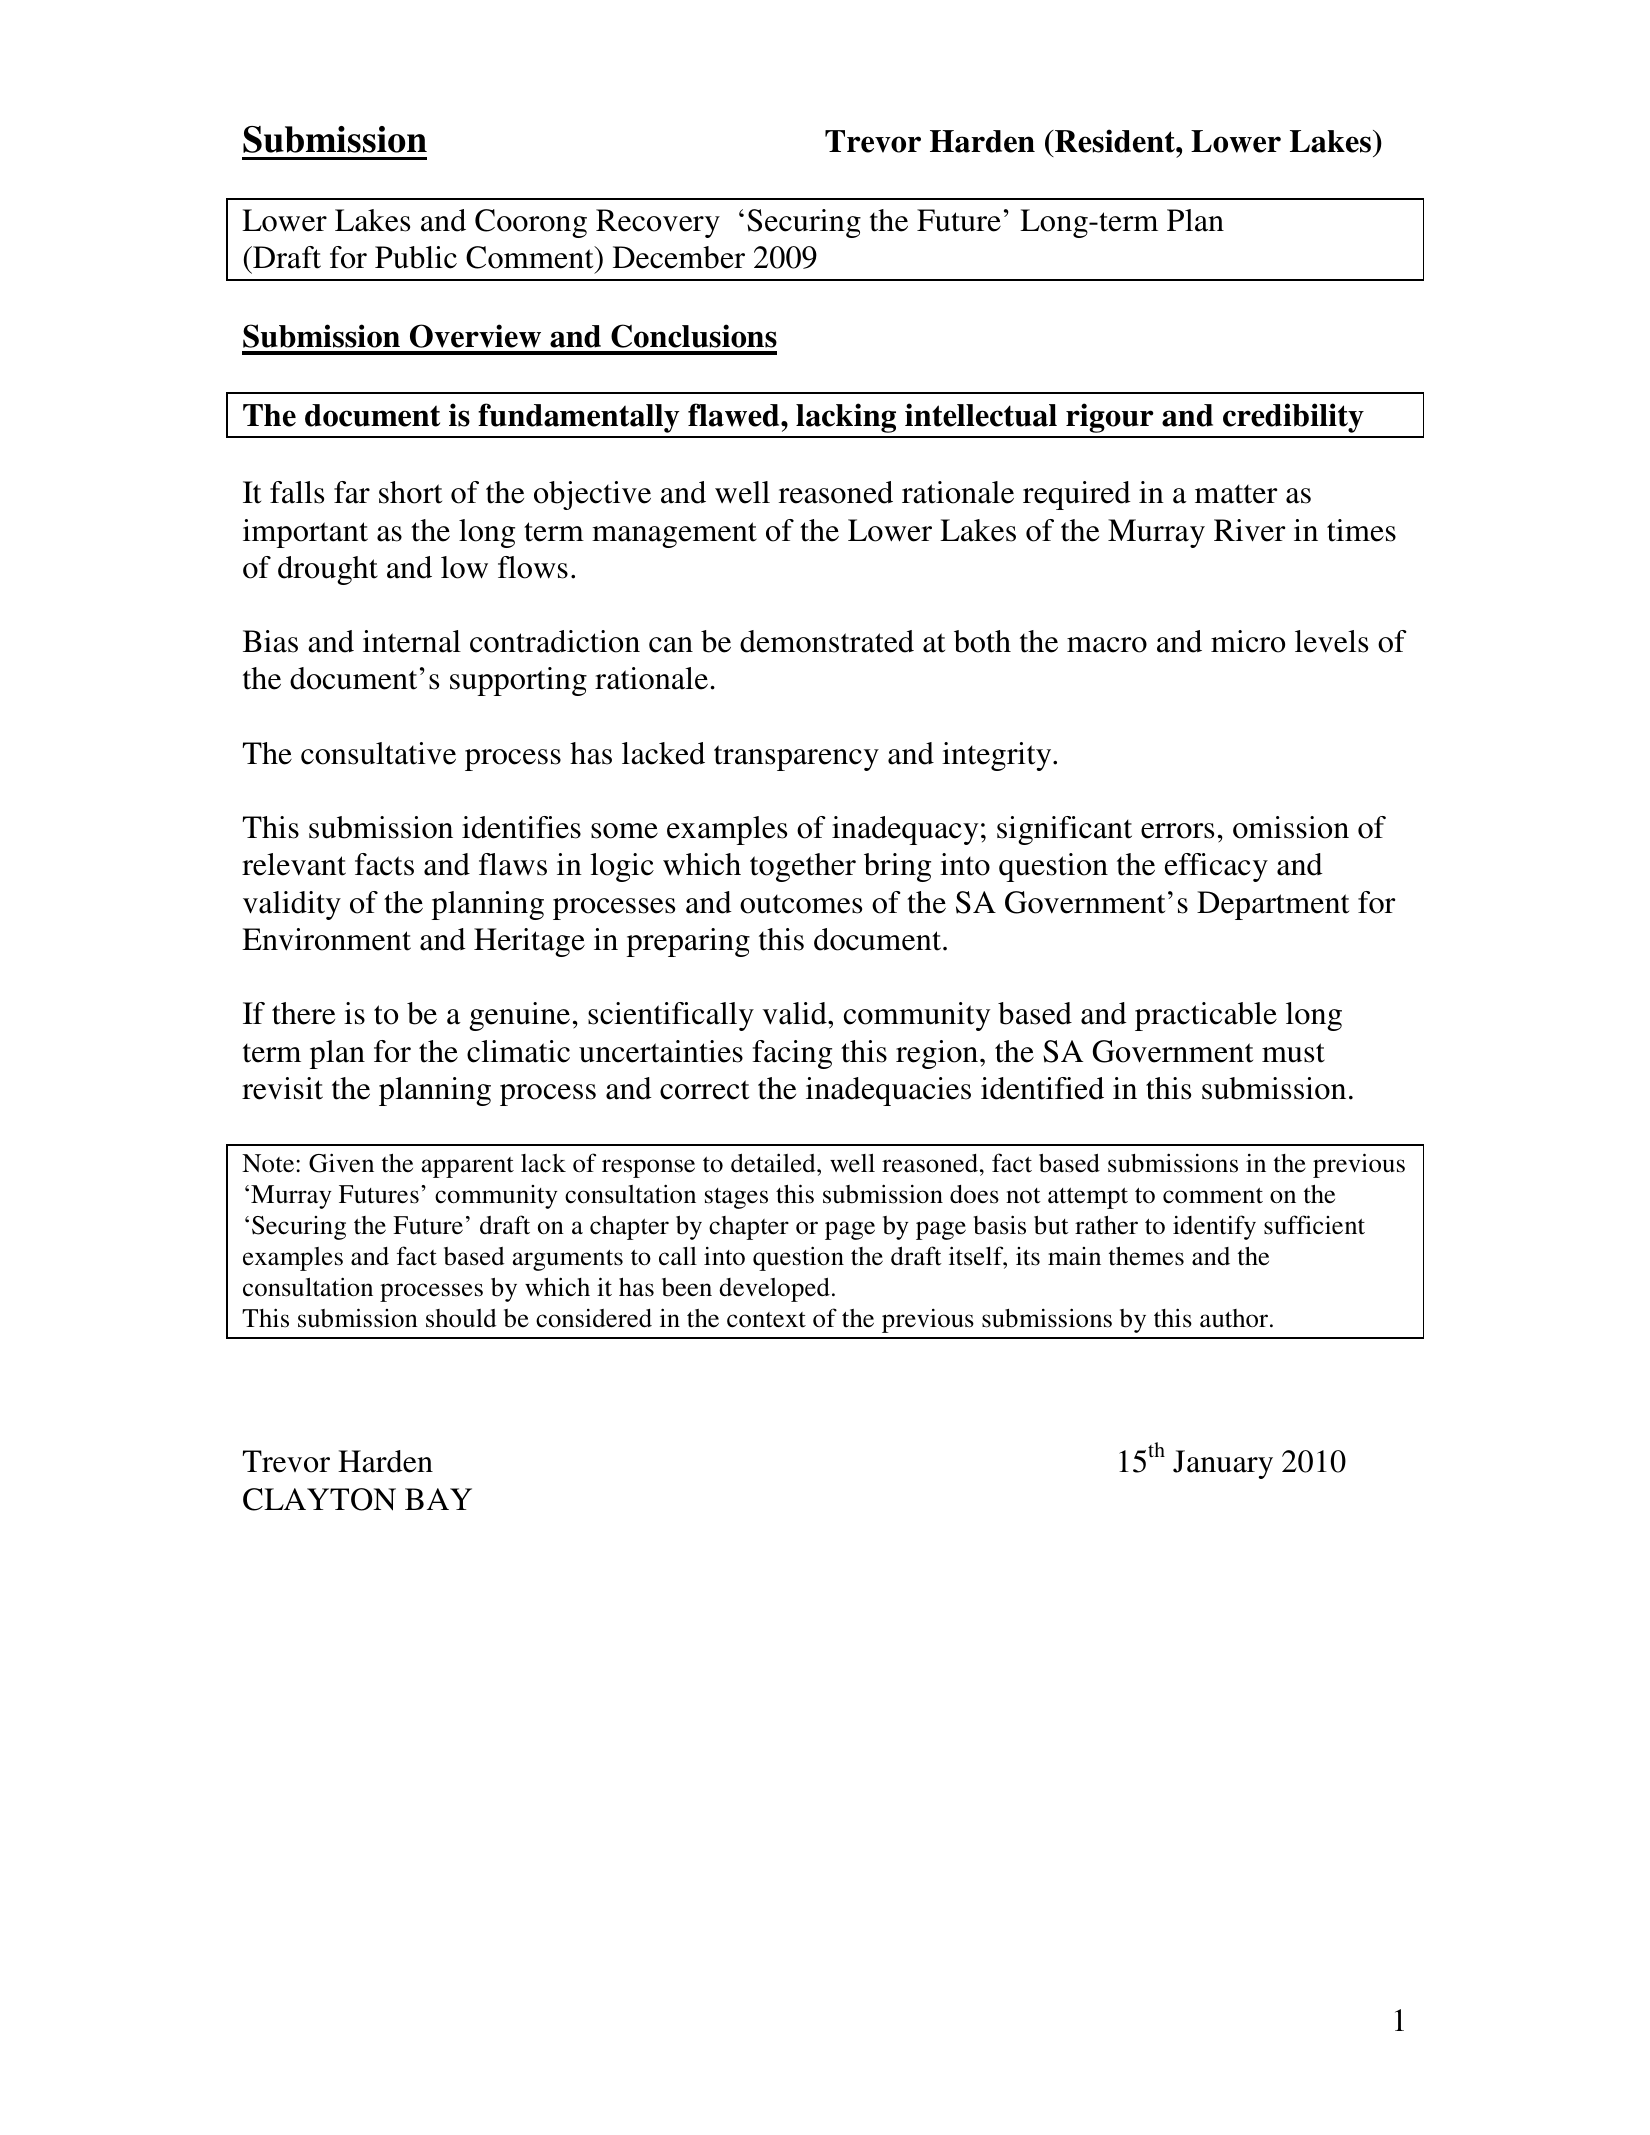 The image size is (1650, 2135). What do you see at coordinates (438, 1499) in the screenshot?
I see `BAY` at bounding box center [438, 1499].
